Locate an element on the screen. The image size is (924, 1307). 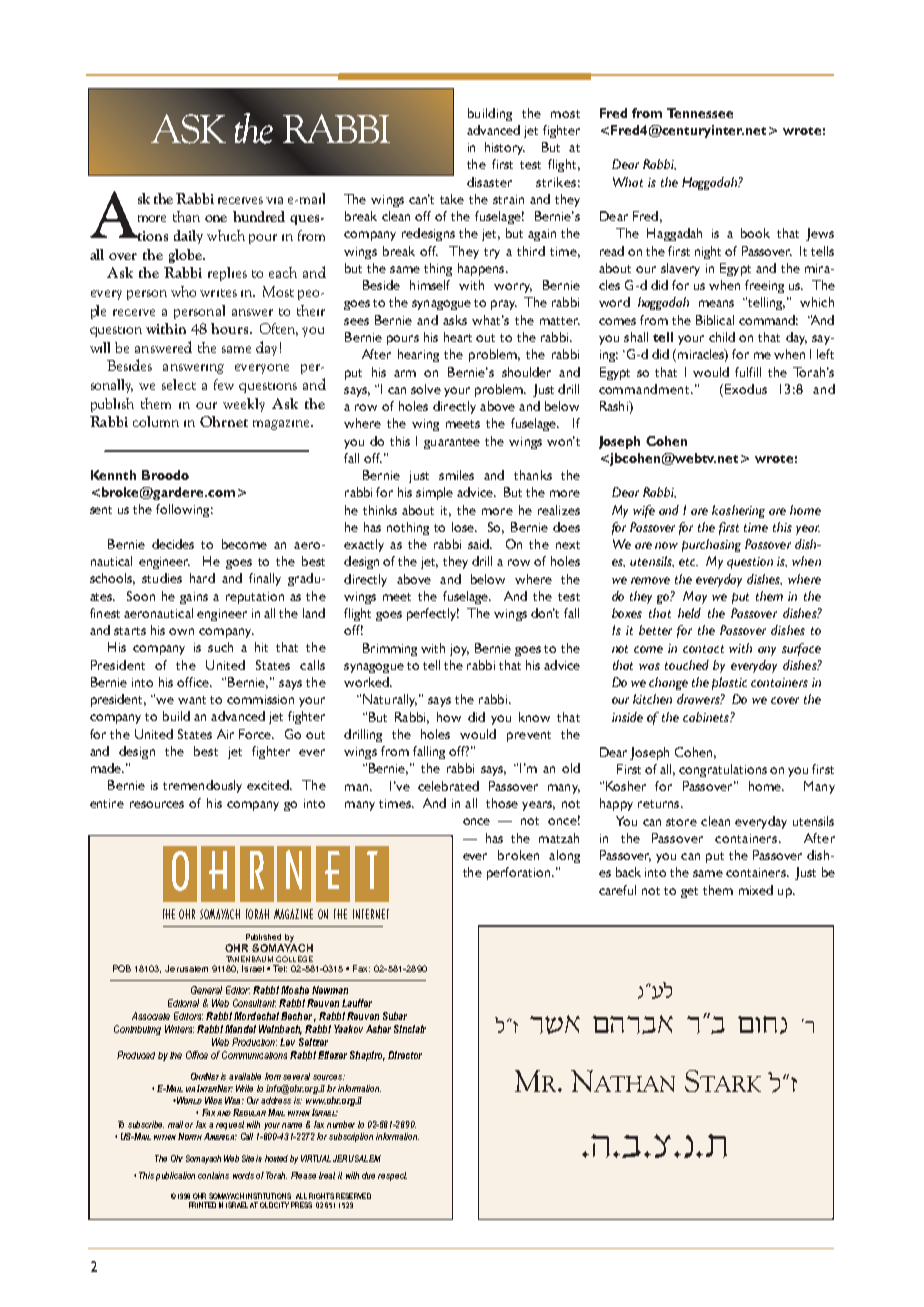
history is located at coordinates (505, 148).
